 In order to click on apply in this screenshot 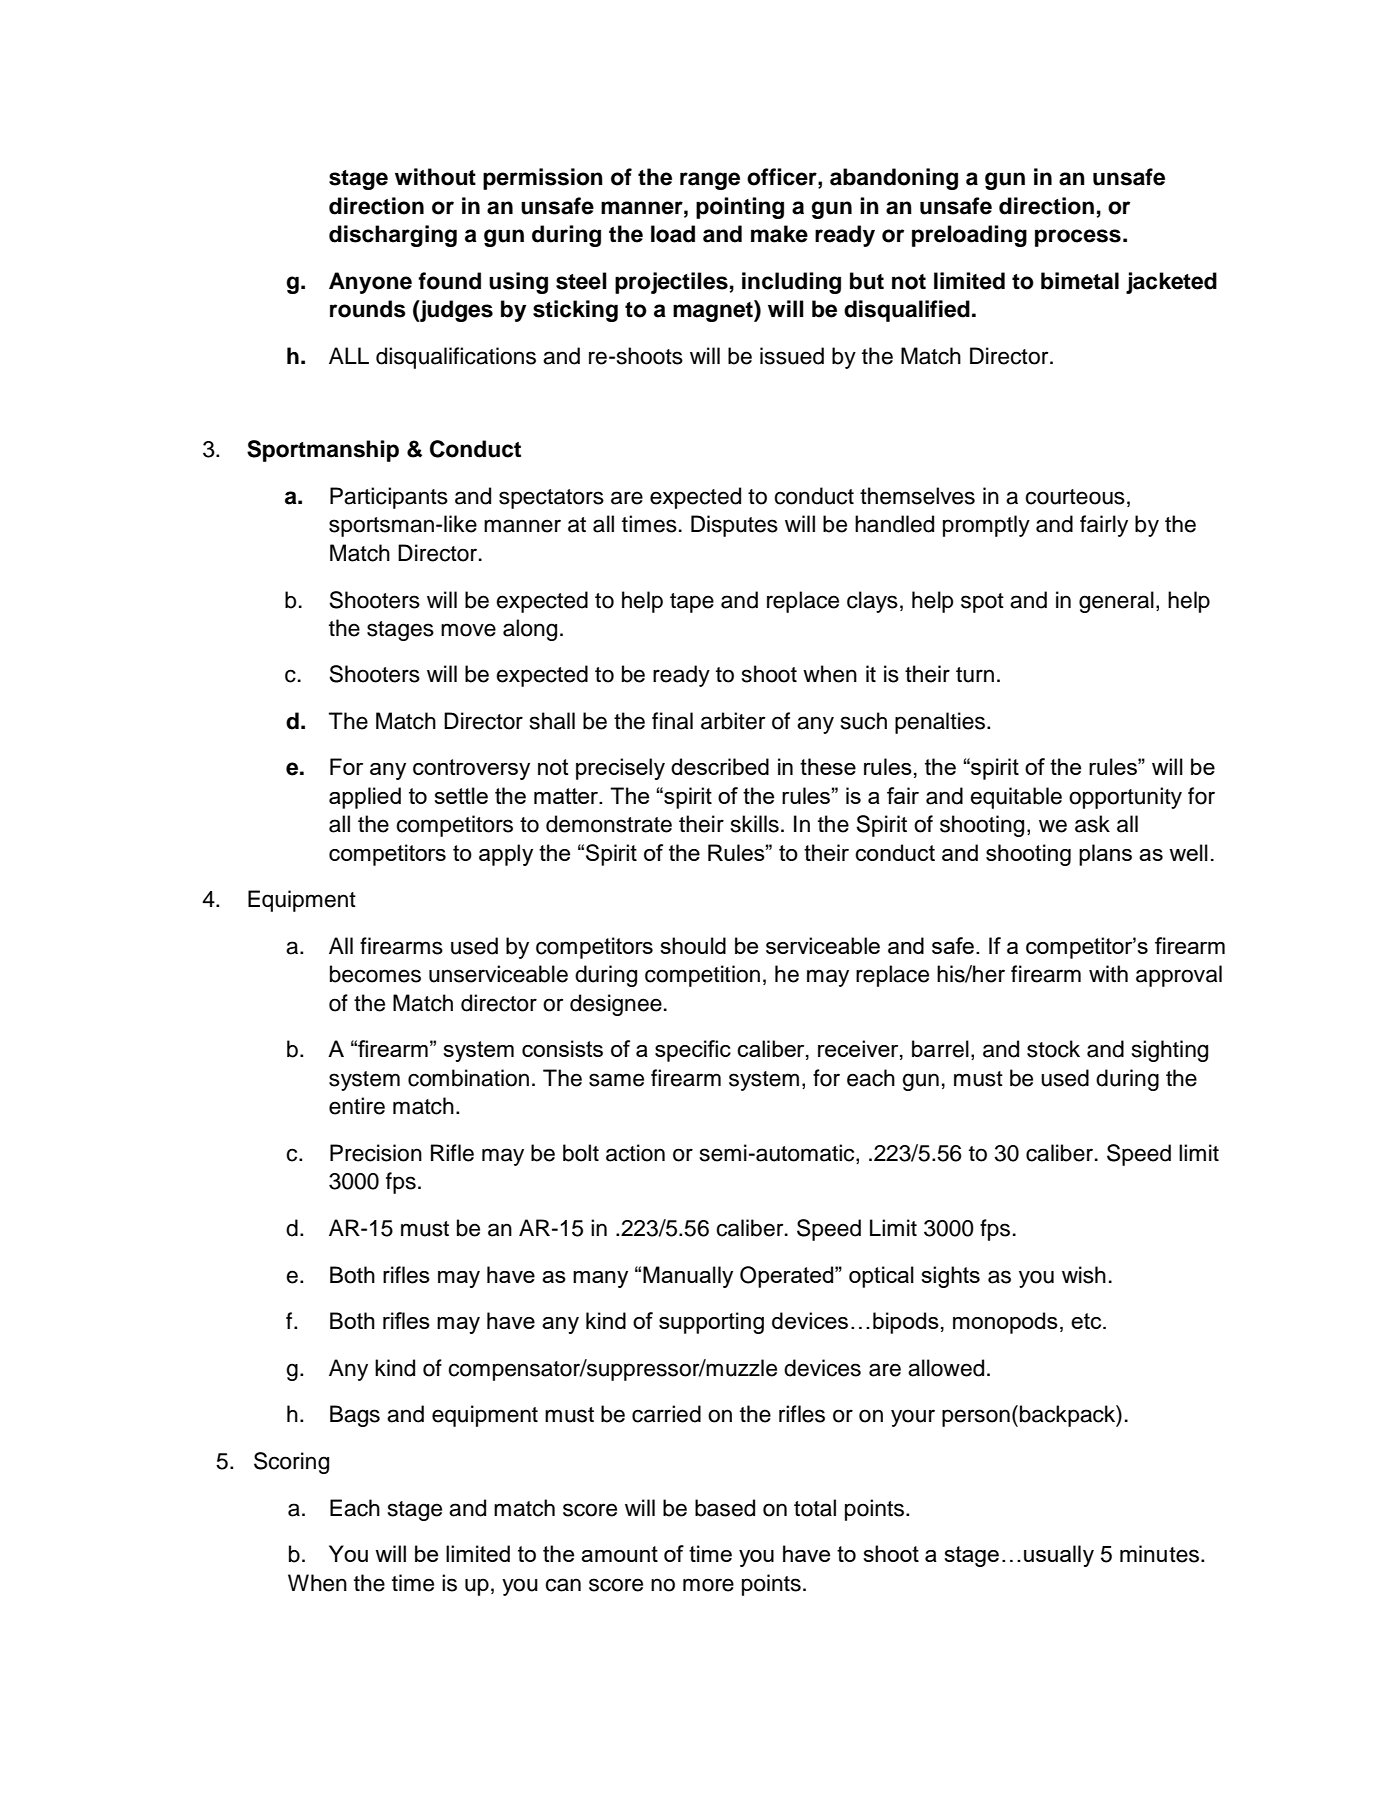, I will do `click(506, 855)`.
